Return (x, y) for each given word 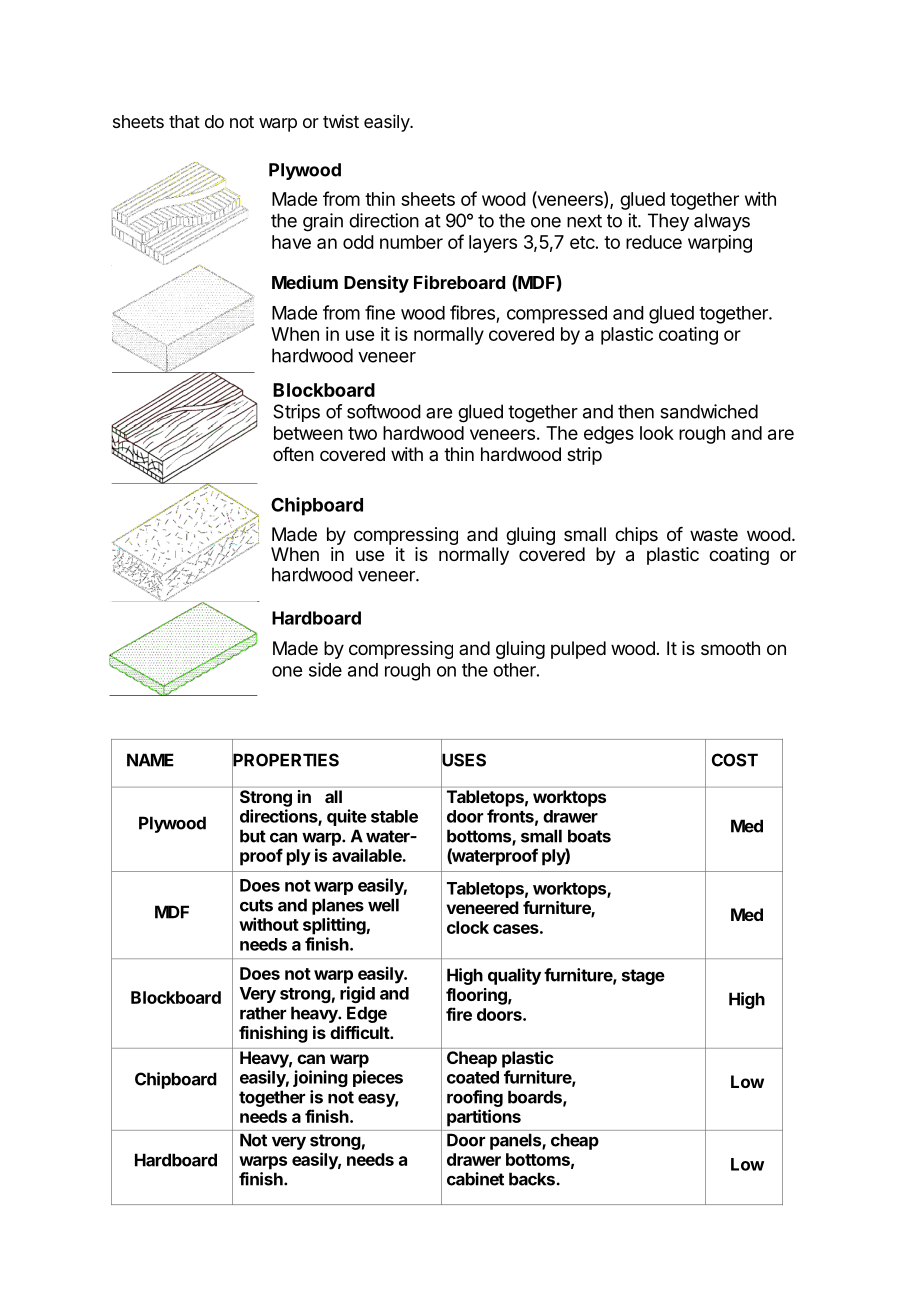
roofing (475, 1098)
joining (320, 1078)
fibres (472, 312)
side (325, 669)
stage (643, 977)
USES (463, 760)
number (411, 242)
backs (532, 1179)
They (668, 222)
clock (468, 927)
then (636, 411)
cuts (256, 905)
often (293, 454)
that (184, 122)
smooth (730, 648)
